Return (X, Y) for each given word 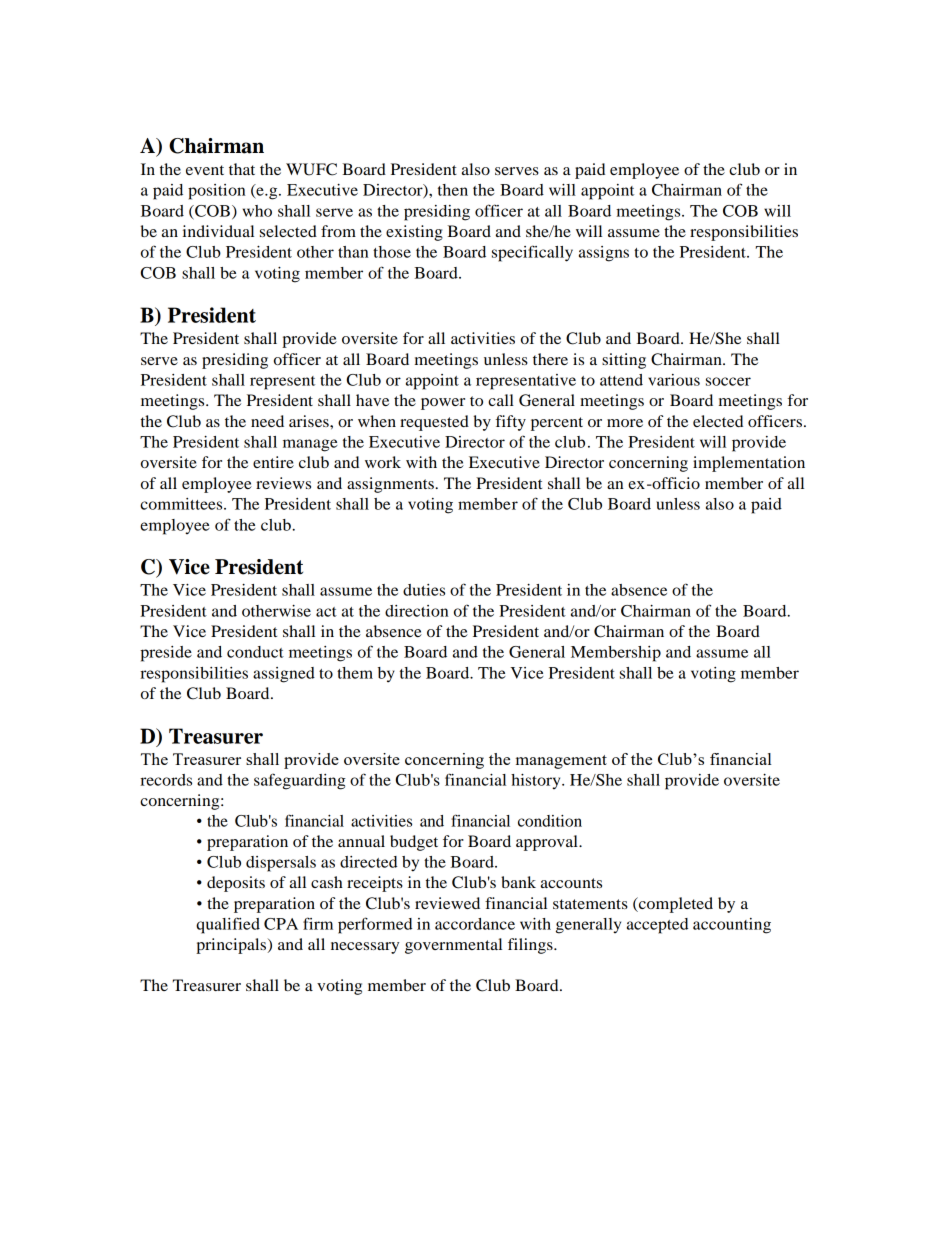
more (625, 423)
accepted (657, 926)
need (267, 421)
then (453, 190)
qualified (228, 925)
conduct (255, 652)
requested (434, 423)
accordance (475, 924)
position (216, 192)
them (355, 673)
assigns (604, 254)
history (537, 781)
